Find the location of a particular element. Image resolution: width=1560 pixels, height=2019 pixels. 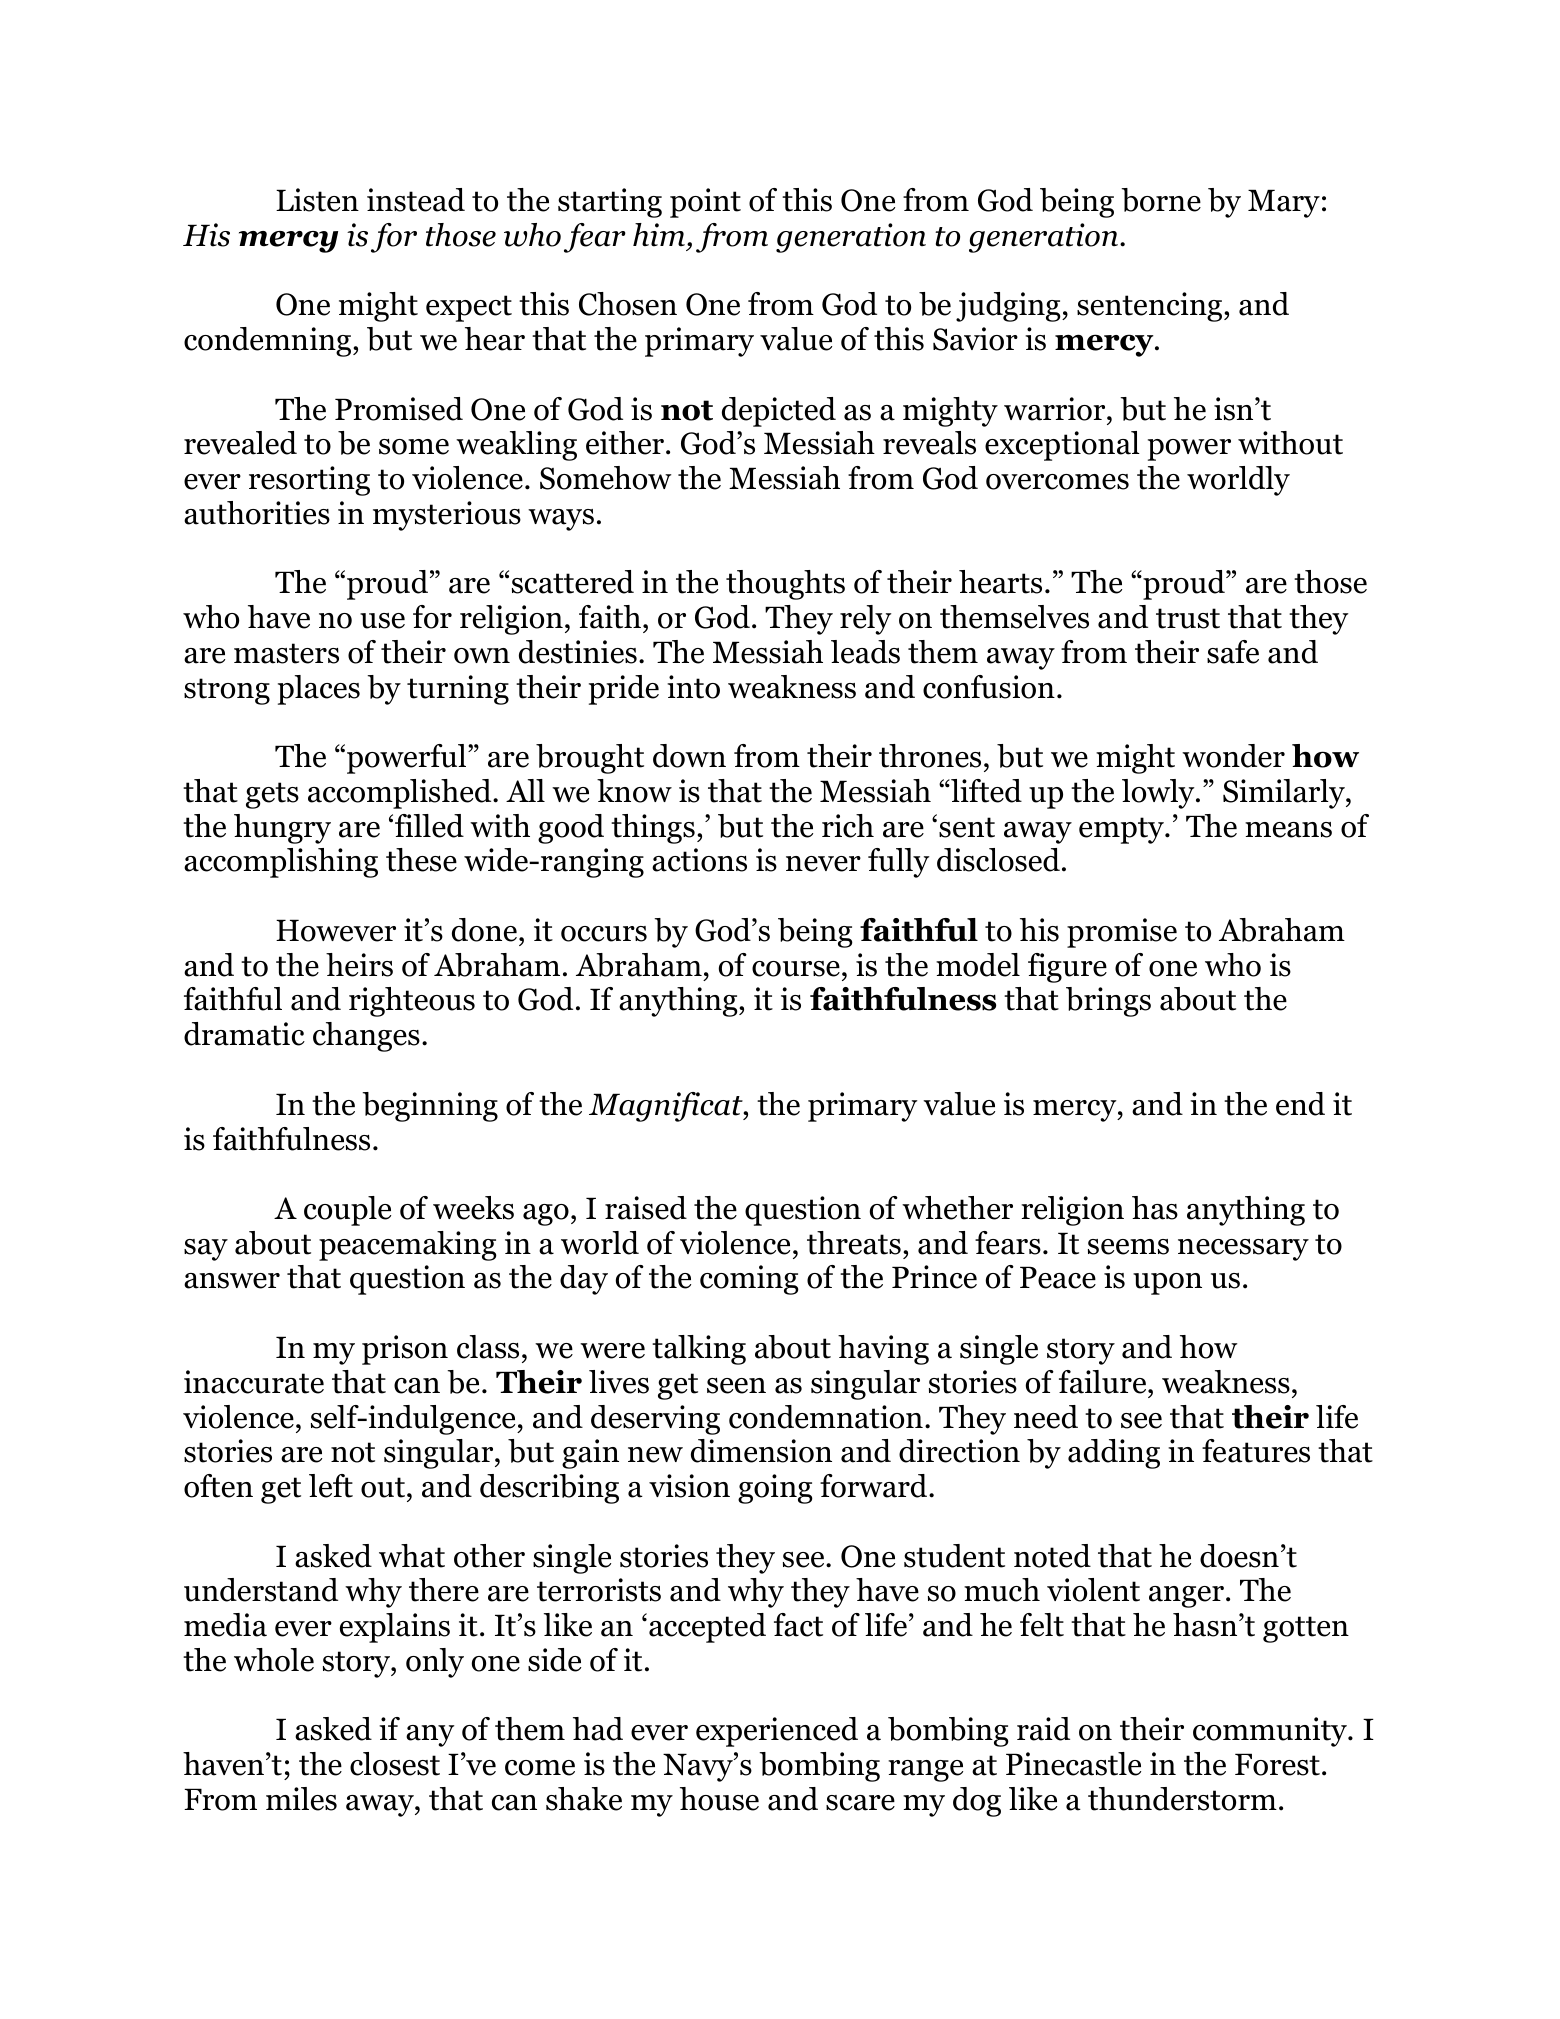

masters is located at coordinates (286, 653).
